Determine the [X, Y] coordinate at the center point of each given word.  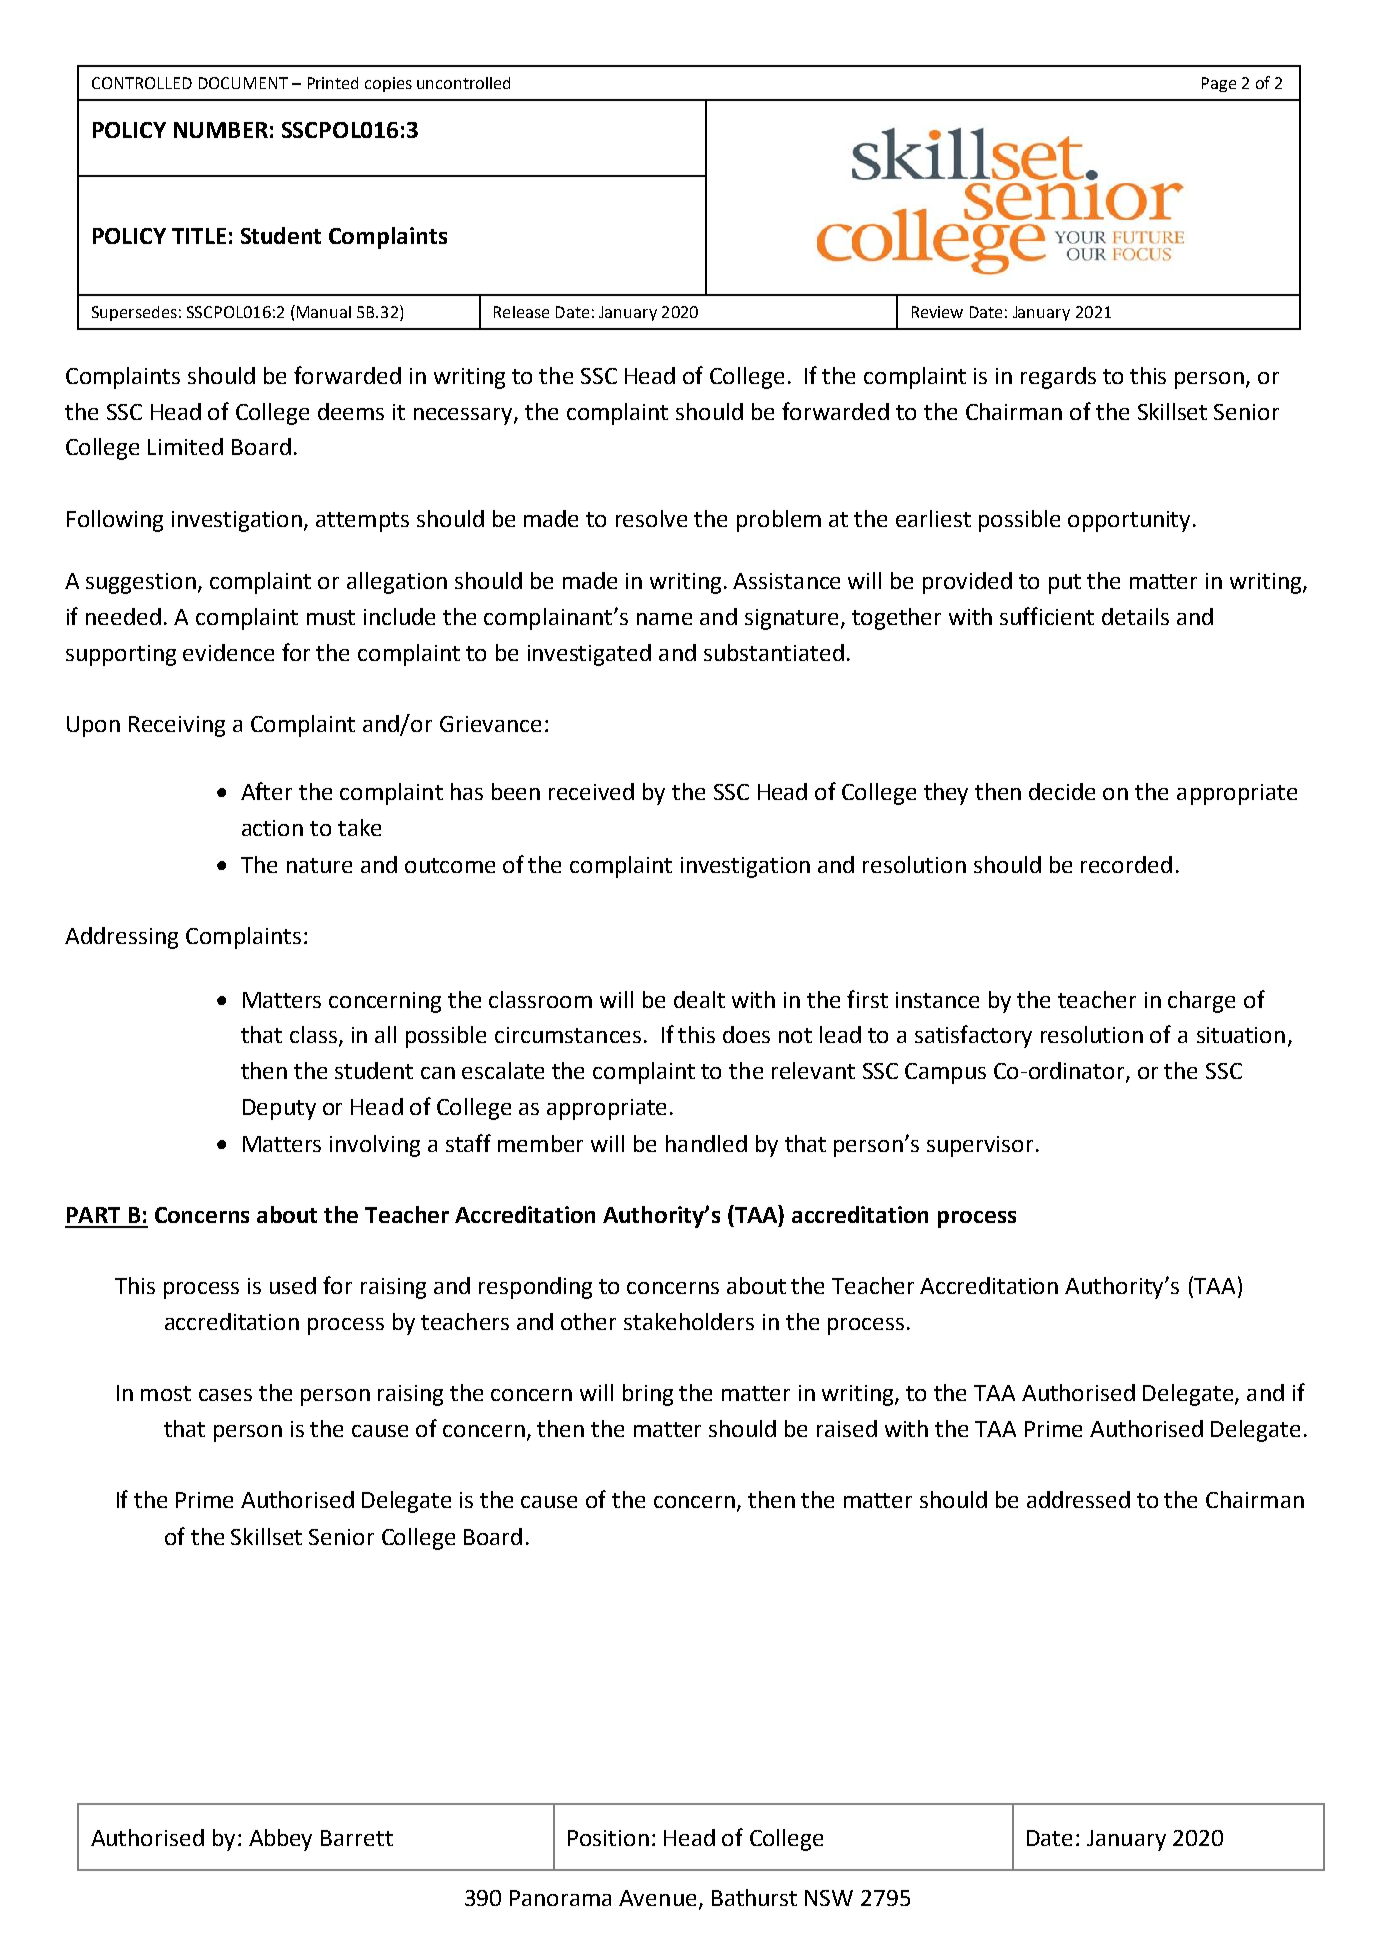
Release [521, 312]
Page [1219, 84]
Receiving [177, 726]
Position [608, 1838]
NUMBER [221, 130]
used [293, 1285]
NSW [829, 1898]
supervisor [980, 1146]
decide [1062, 791]
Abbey [280, 1840]
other [588, 1321]
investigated [589, 655]
